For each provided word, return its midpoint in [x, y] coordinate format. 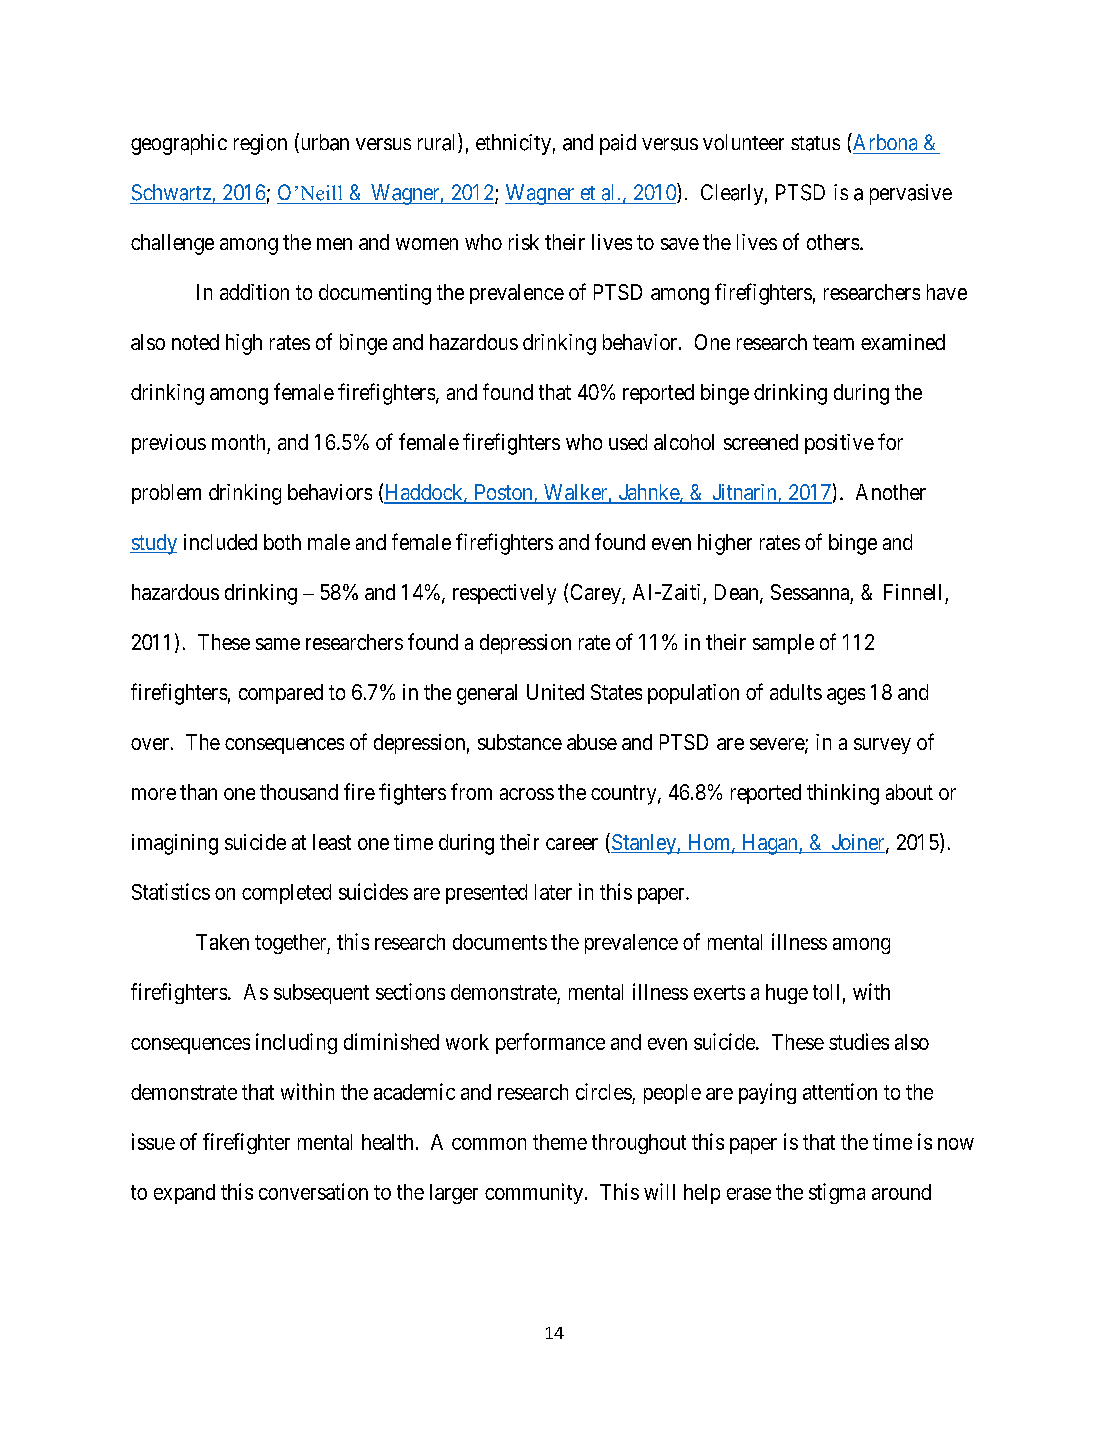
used [628, 442]
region [260, 144]
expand [184, 1194]
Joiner [858, 843]
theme [560, 1142]
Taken [222, 942]
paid [618, 144]
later [553, 892]
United [555, 692]
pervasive [911, 194]
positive [839, 444]
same [278, 644]
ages [846, 696]
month [238, 442]
